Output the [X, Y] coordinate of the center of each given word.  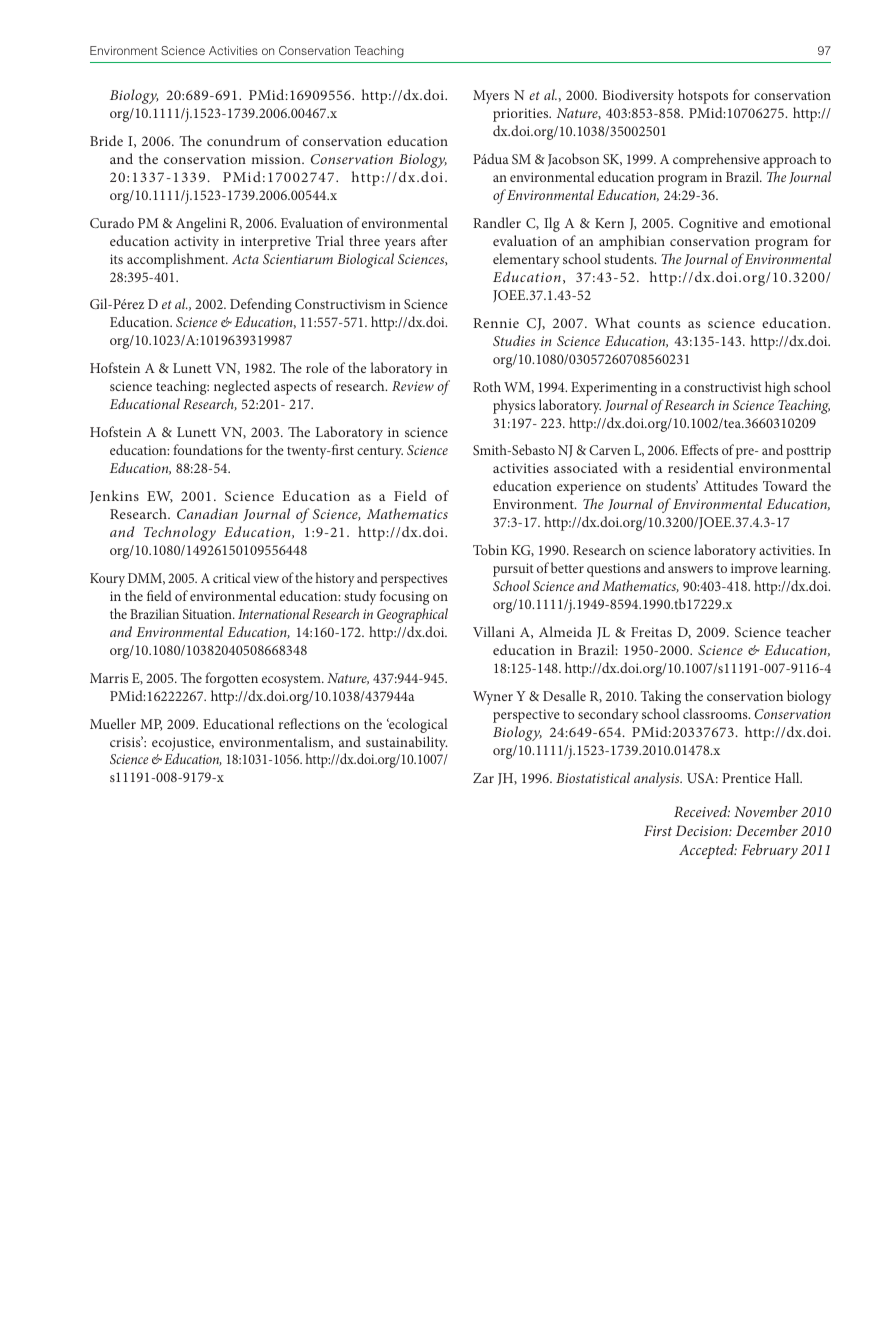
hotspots [703, 96]
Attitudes [730, 485]
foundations [208, 449]
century [380, 452]
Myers [491, 97]
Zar [483, 778]
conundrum [243, 140]
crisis [126, 741]
